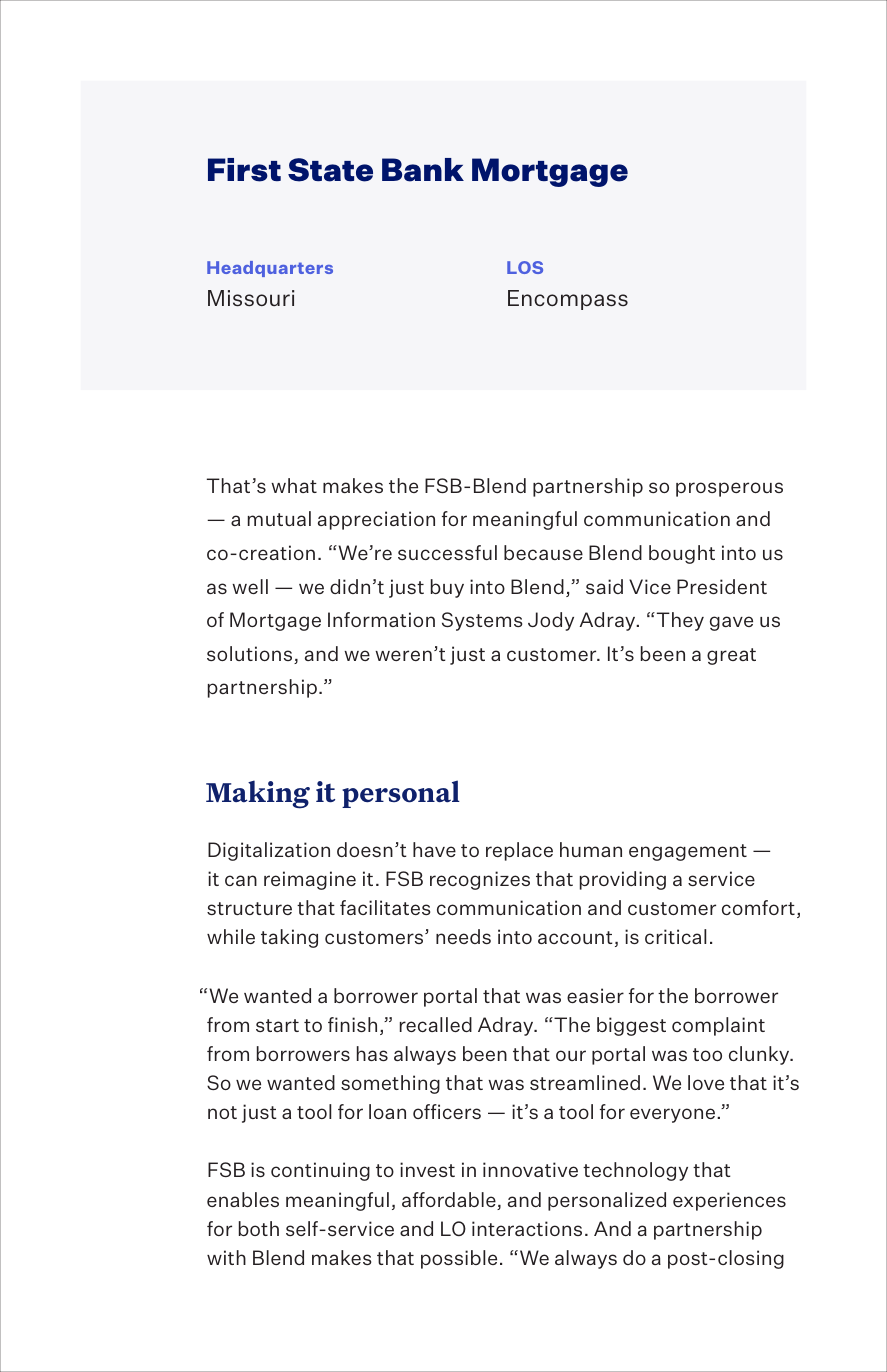 Image resolution: width=887 pixels, height=1372 pixels. I want to click on interactions, so click(527, 1228).
